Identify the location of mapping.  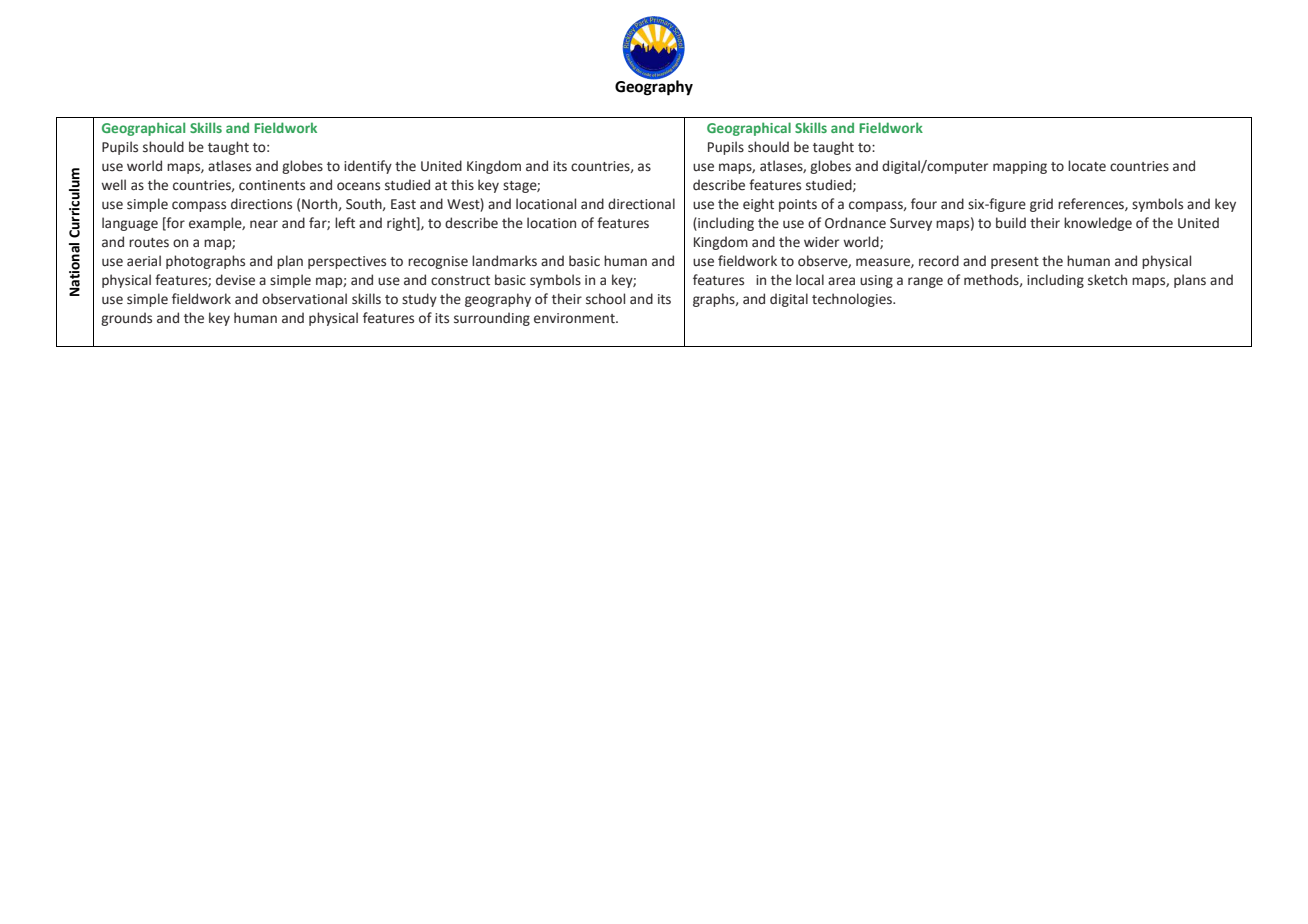
(1020, 167).
